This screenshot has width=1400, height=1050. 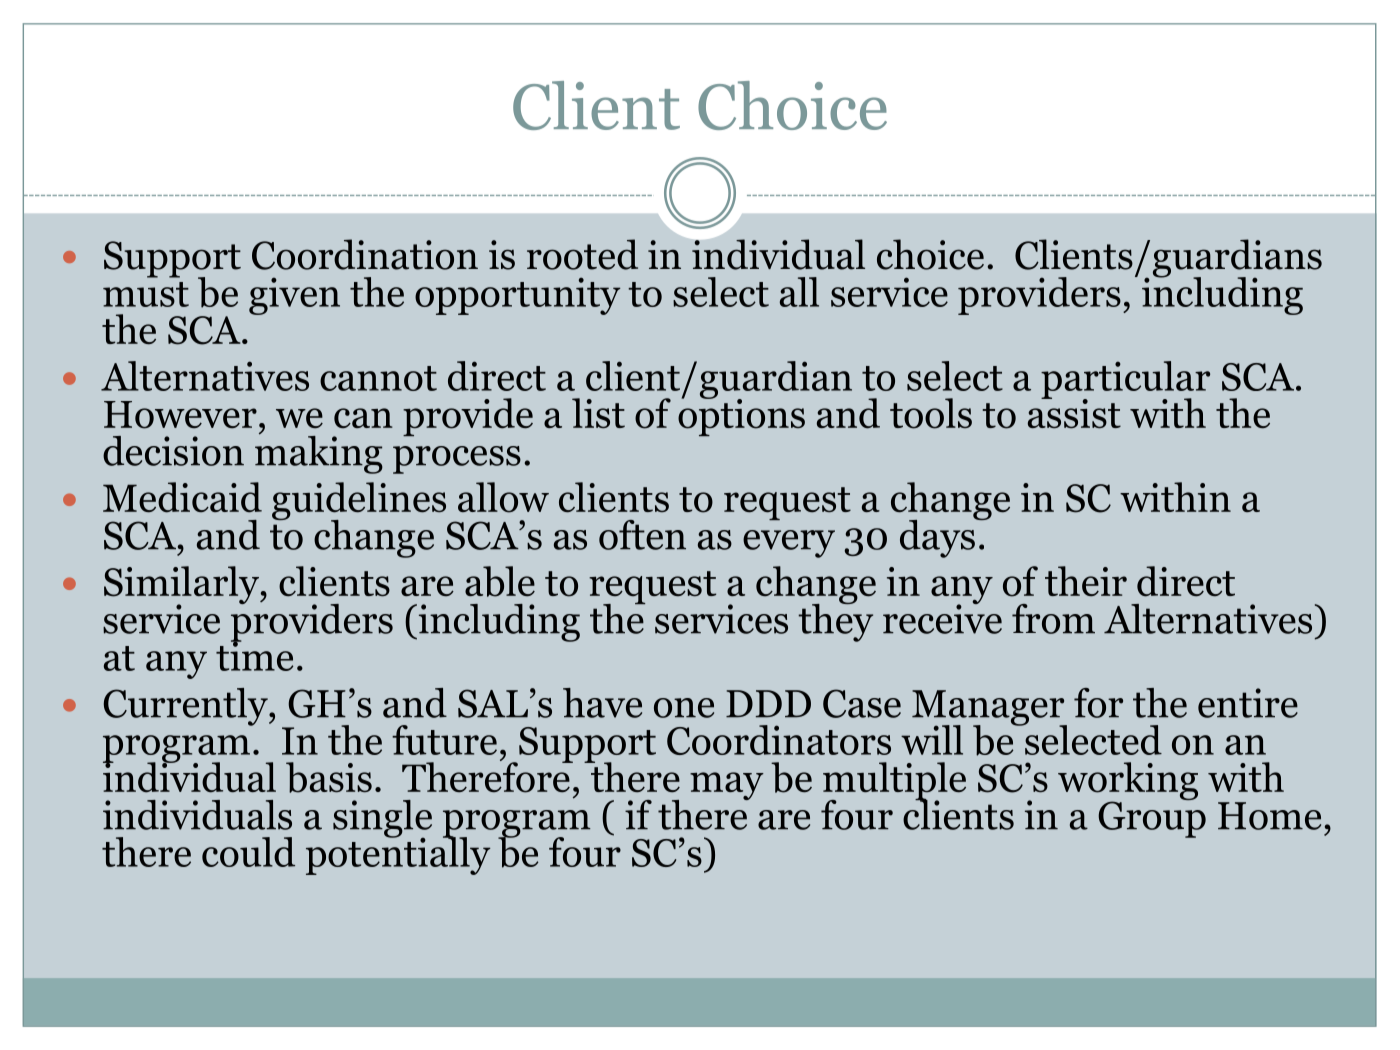 I want to click on could, so click(x=248, y=852).
